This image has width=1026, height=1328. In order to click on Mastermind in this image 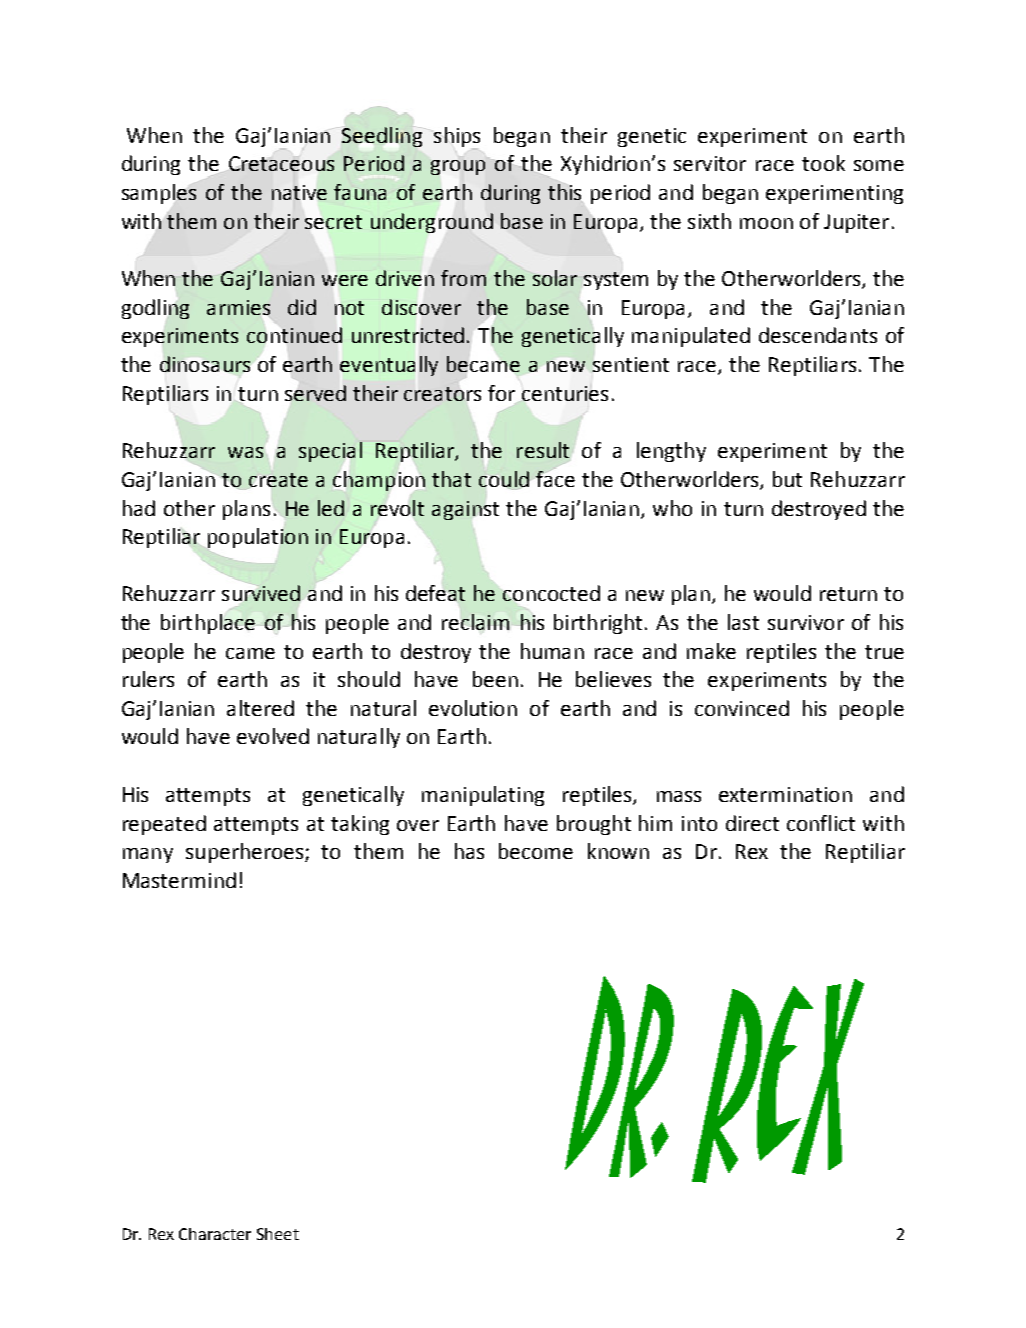, I will do `click(179, 880)`.
